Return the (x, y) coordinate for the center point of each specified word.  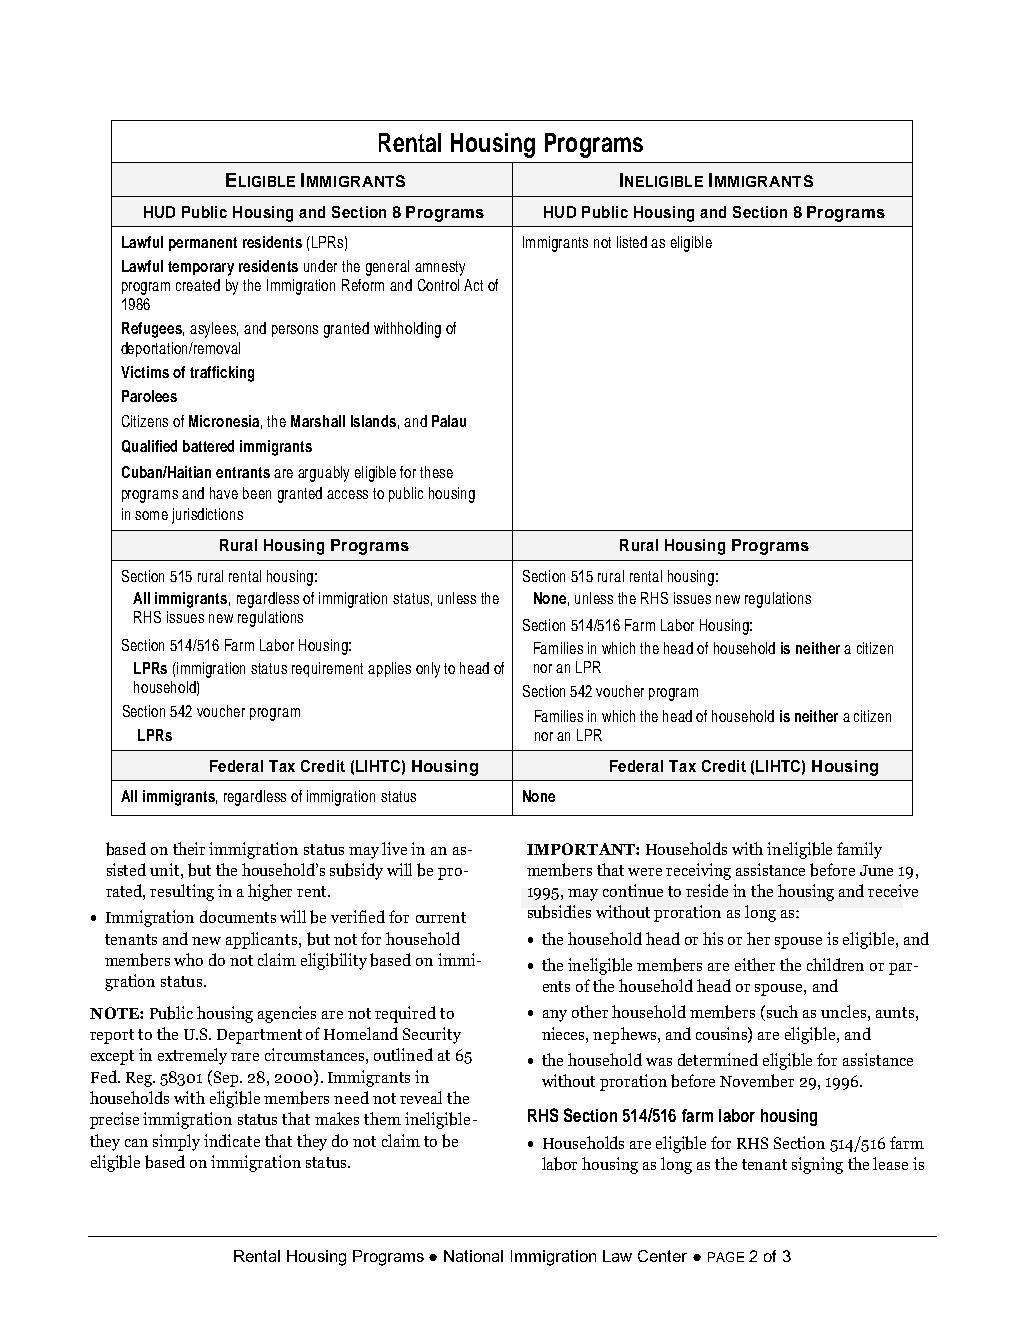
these (436, 472)
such (782, 1011)
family (859, 850)
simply (176, 1142)
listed (632, 242)
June (876, 870)
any (555, 1016)
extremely (192, 1056)
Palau (449, 421)
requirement (327, 669)
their (189, 848)
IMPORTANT (582, 849)
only (428, 670)
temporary (201, 268)
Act (473, 285)
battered (208, 446)
